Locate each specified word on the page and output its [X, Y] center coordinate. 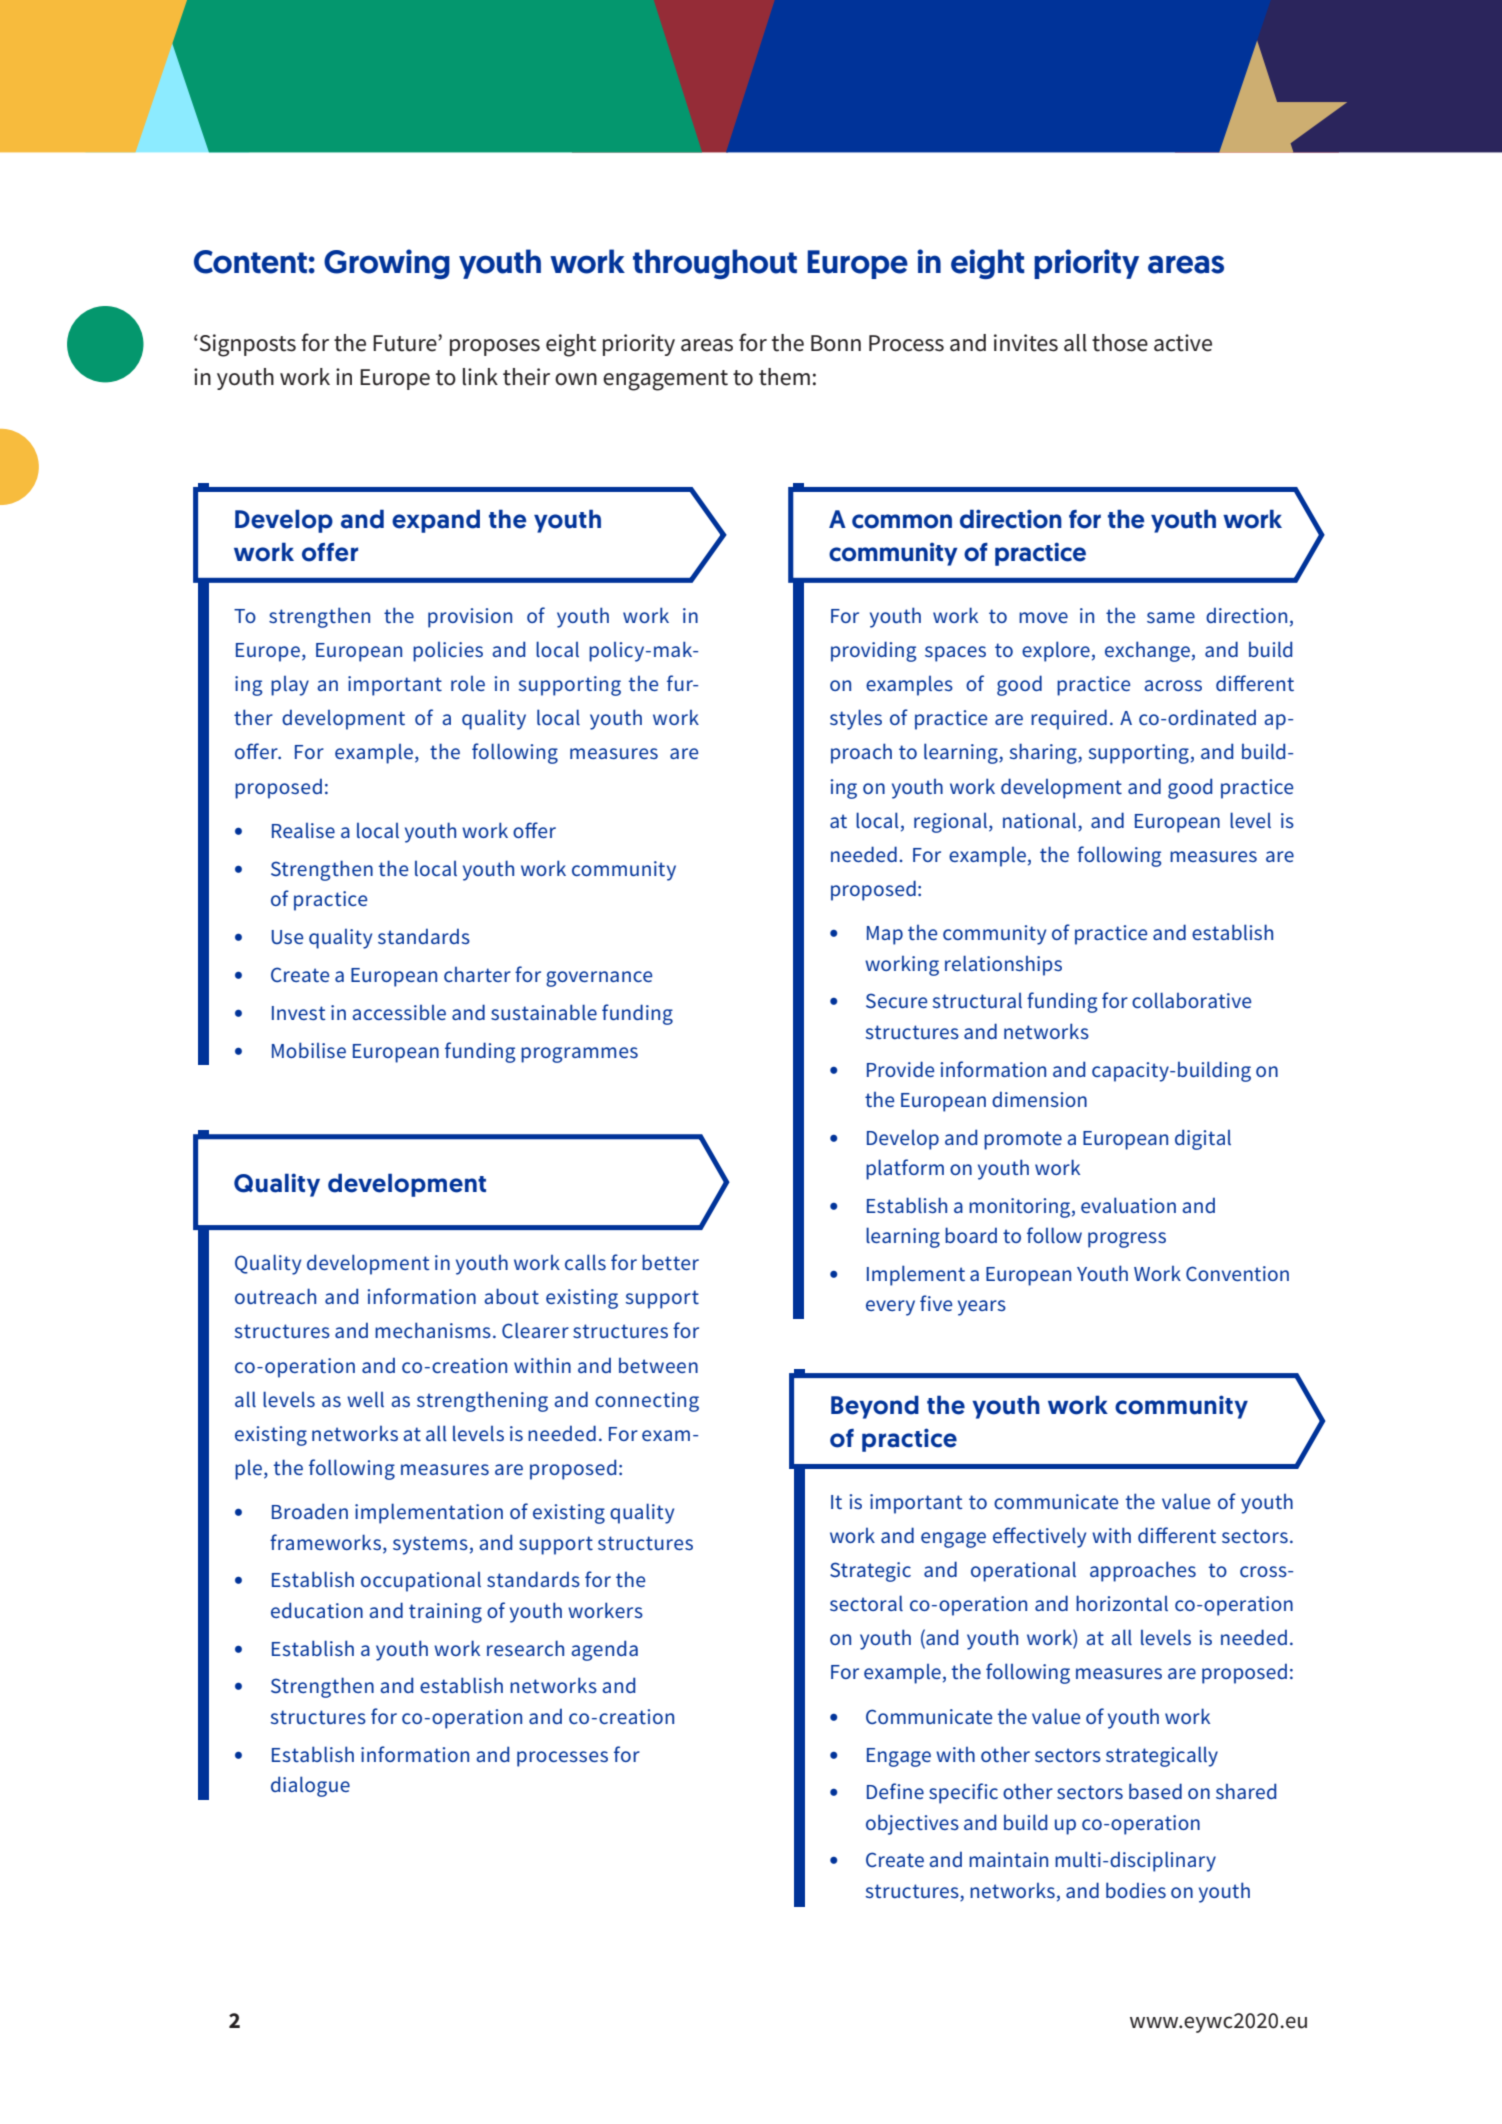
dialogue [310, 1786]
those [1120, 343]
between [658, 1365]
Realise [303, 830]
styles [856, 719]
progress [1127, 1240]
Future [406, 343]
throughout [715, 264]
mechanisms [433, 1330]
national [1039, 820]
